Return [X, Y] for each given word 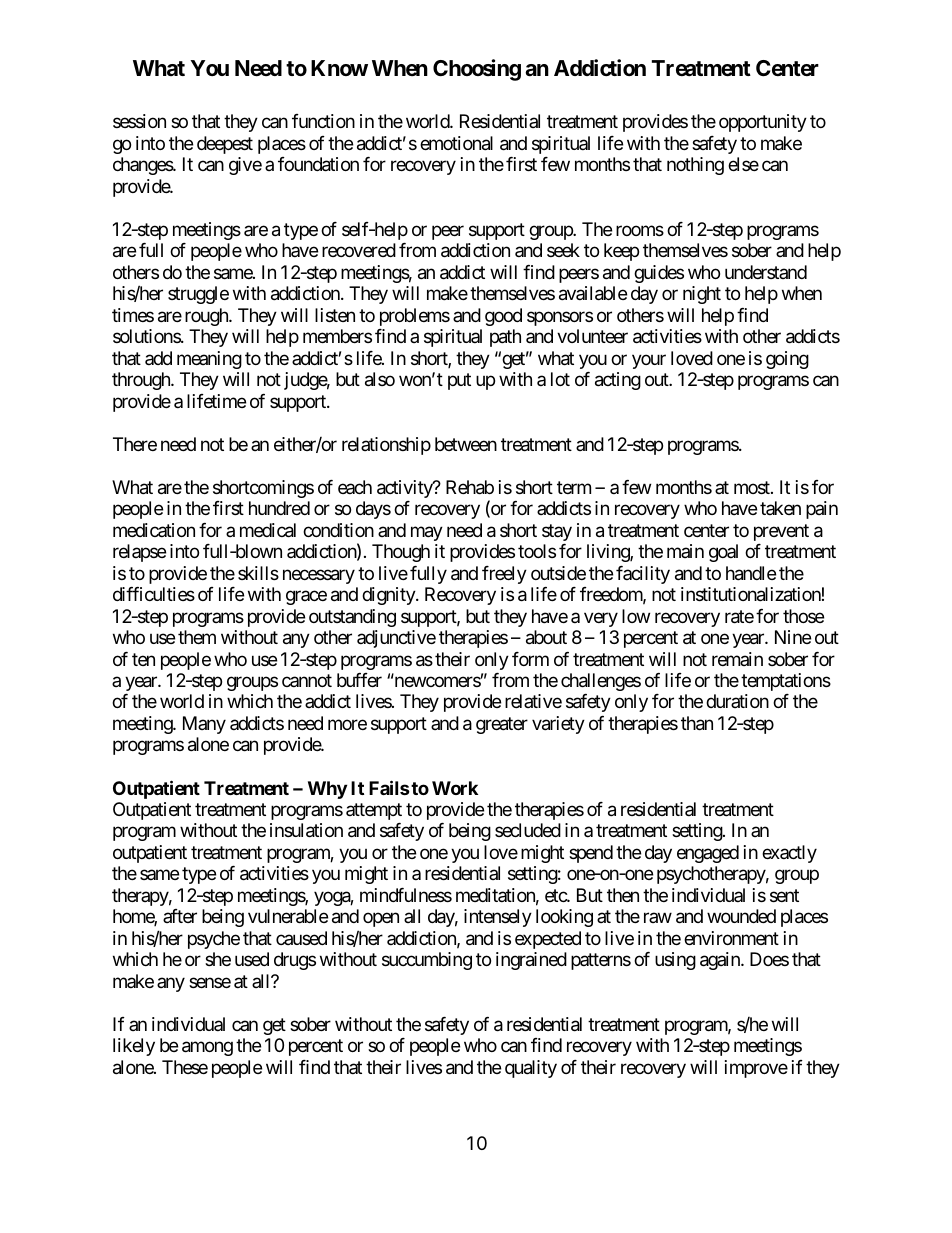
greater [502, 725]
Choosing [477, 70]
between [466, 444]
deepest [225, 145]
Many [204, 725]
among [207, 1049]
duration [737, 701]
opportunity [763, 123]
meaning [209, 360]
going [787, 360]
